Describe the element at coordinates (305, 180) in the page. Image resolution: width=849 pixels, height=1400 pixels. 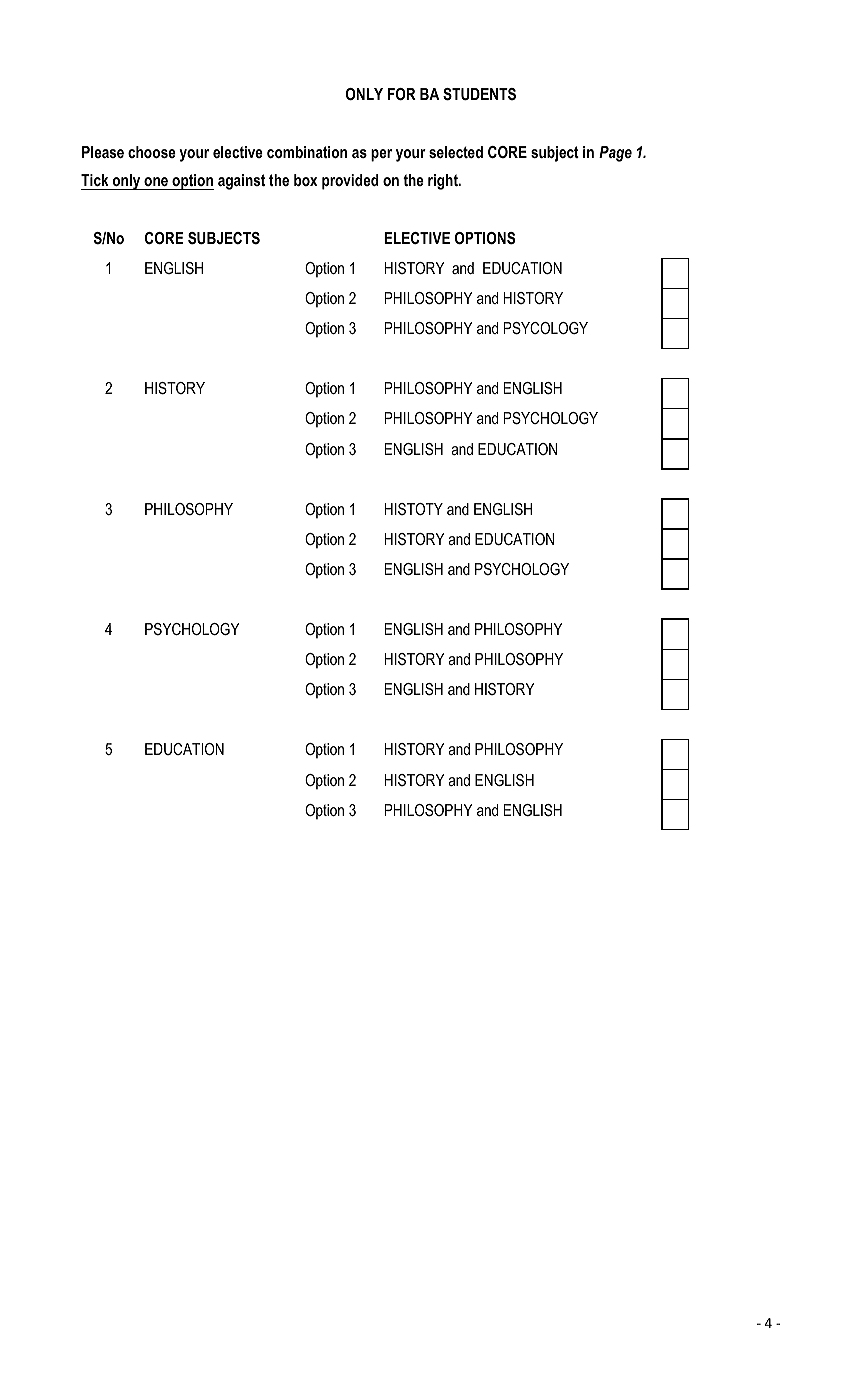
I see `box` at that location.
